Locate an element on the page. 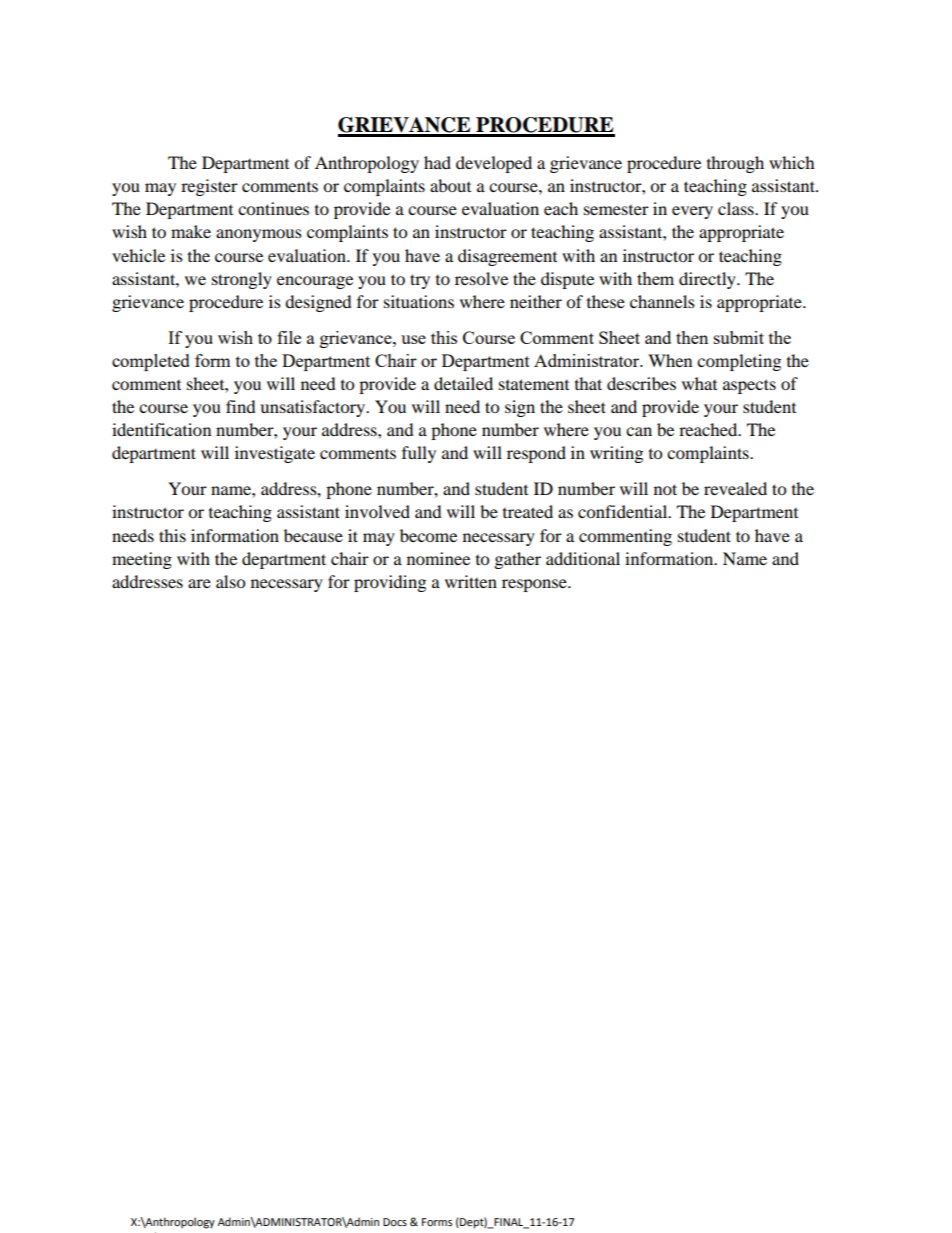 The height and width of the image is (1233, 952). about is located at coordinates (450, 185).
